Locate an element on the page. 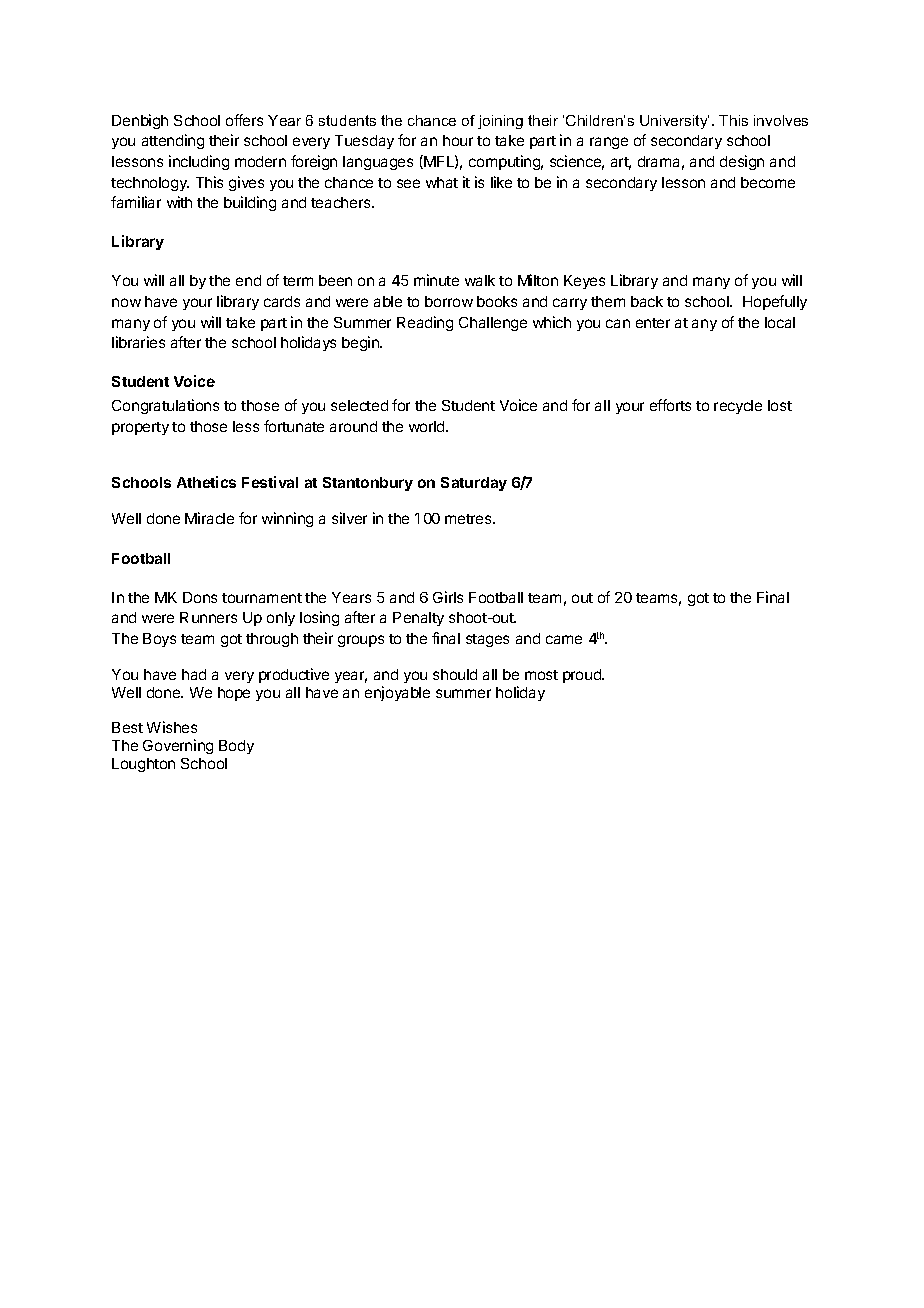 The height and width of the image is (1308, 924). hour is located at coordinates (458, 140).
